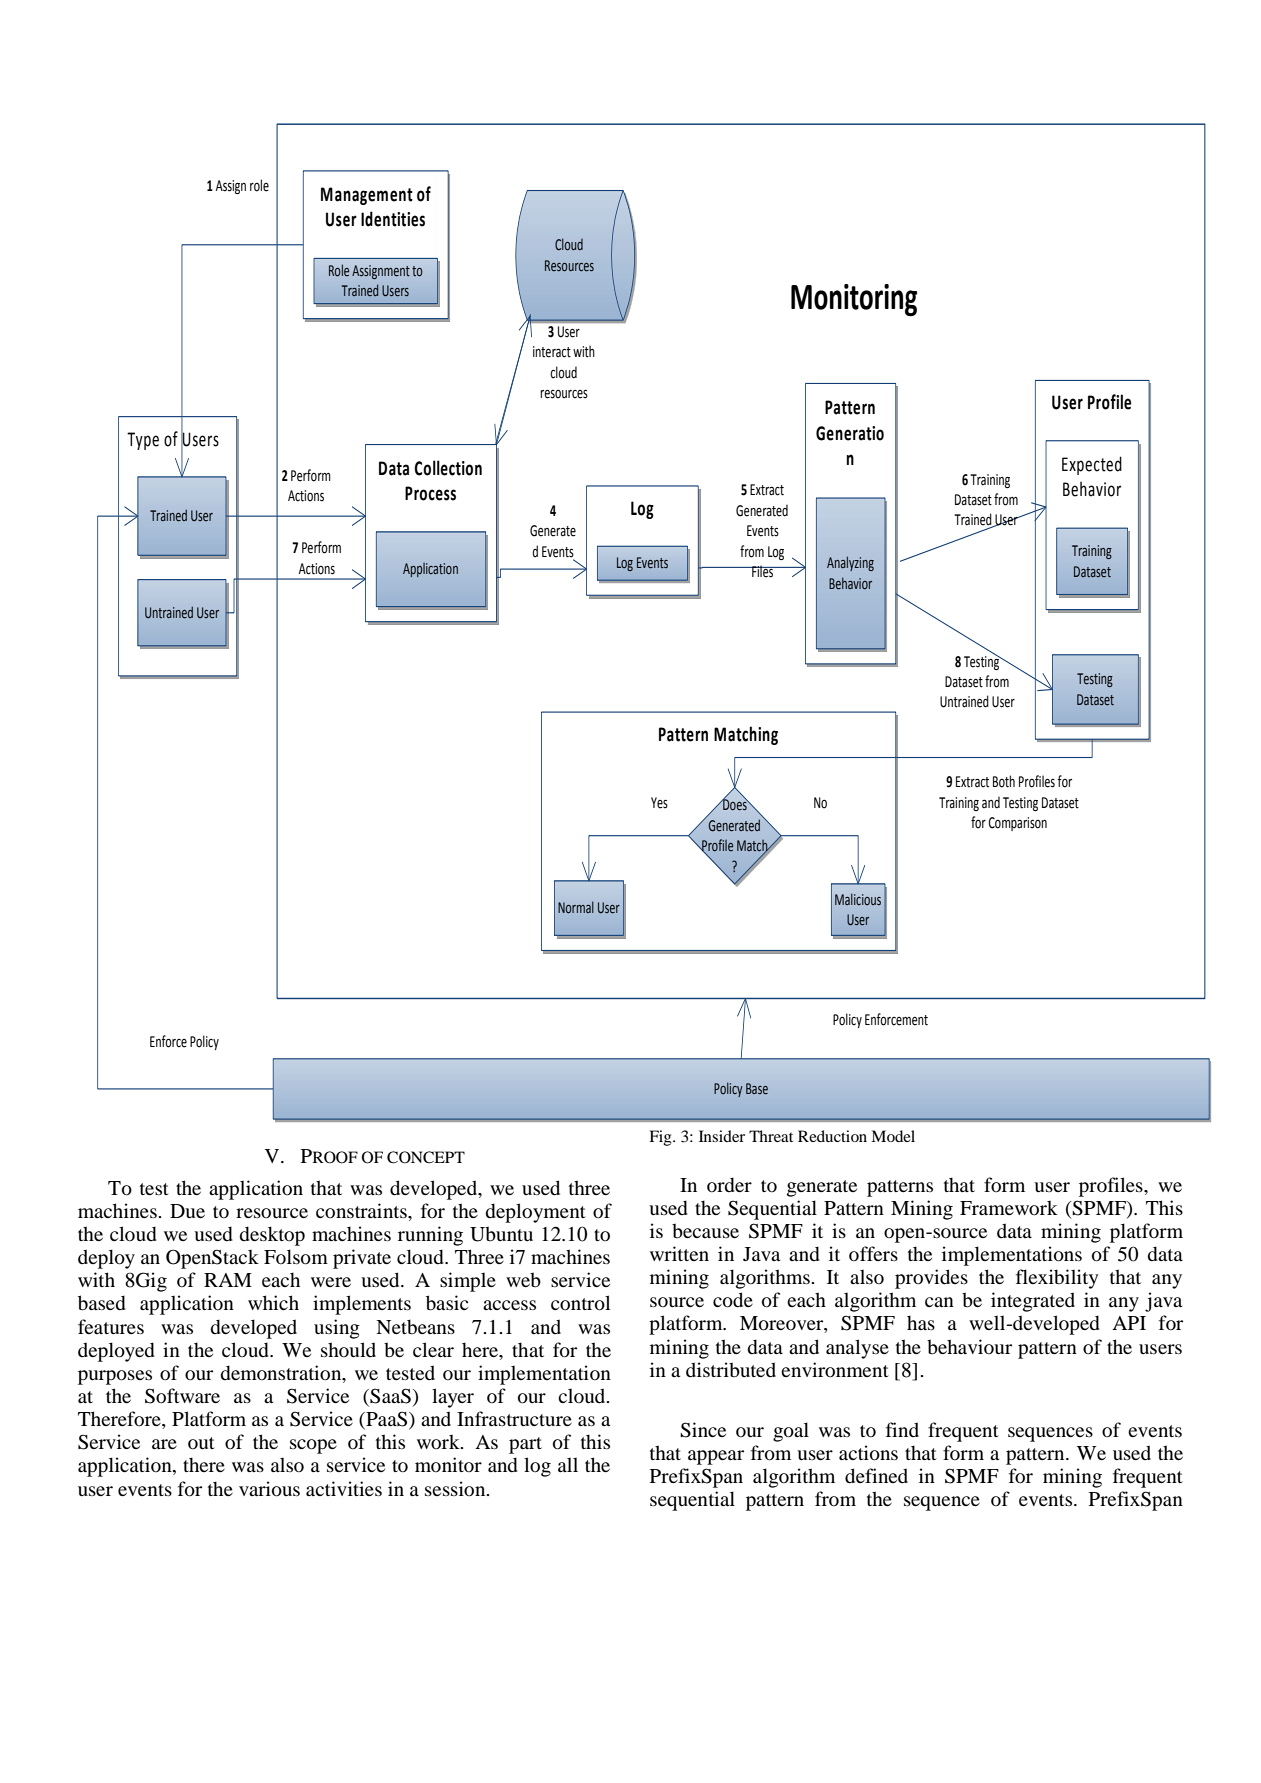  Describe the element at coordinates (850, 563) in the screenshot. I see `Analyzing` at that location.
